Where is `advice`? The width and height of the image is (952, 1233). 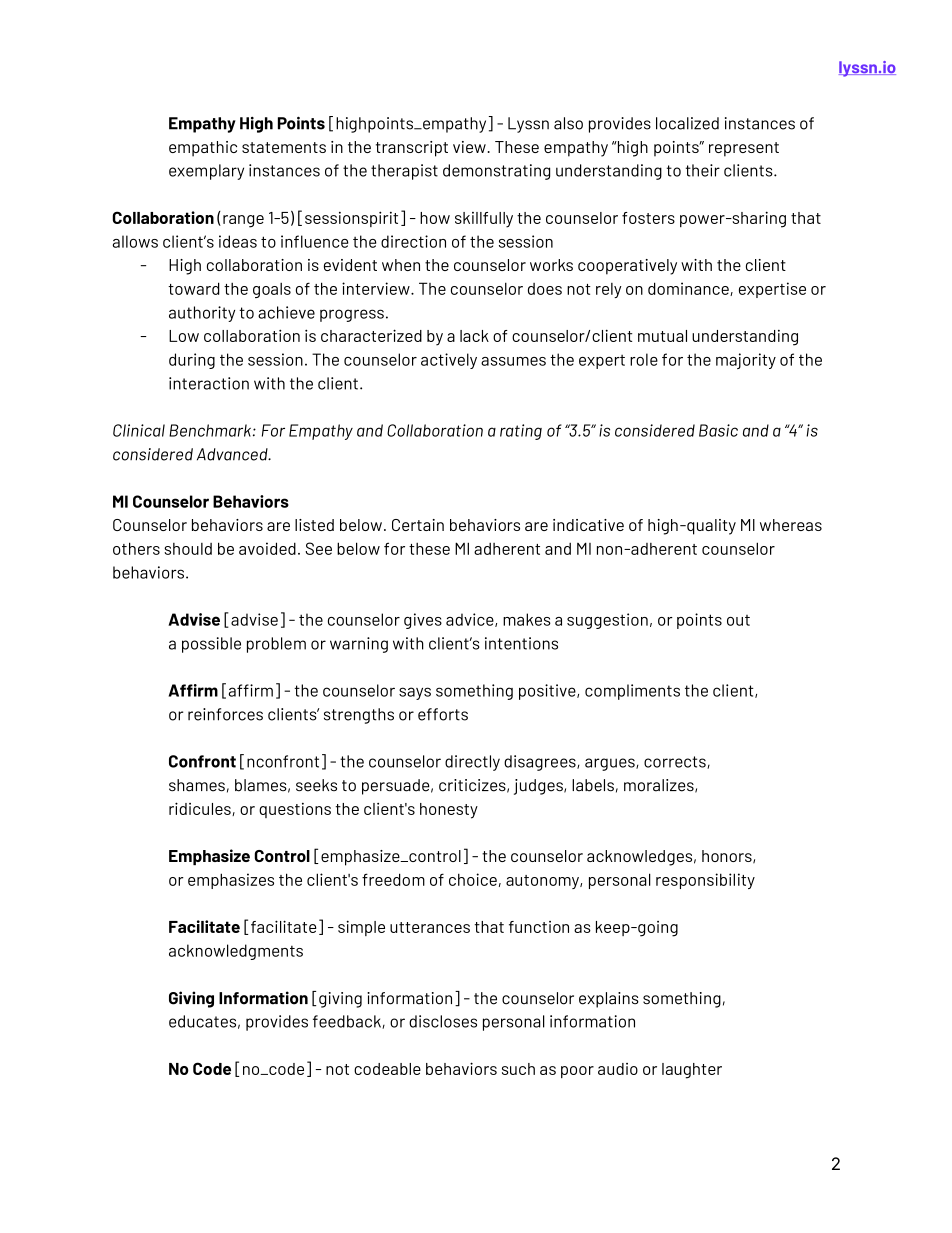 advice is located at coordinates (471, 620).
